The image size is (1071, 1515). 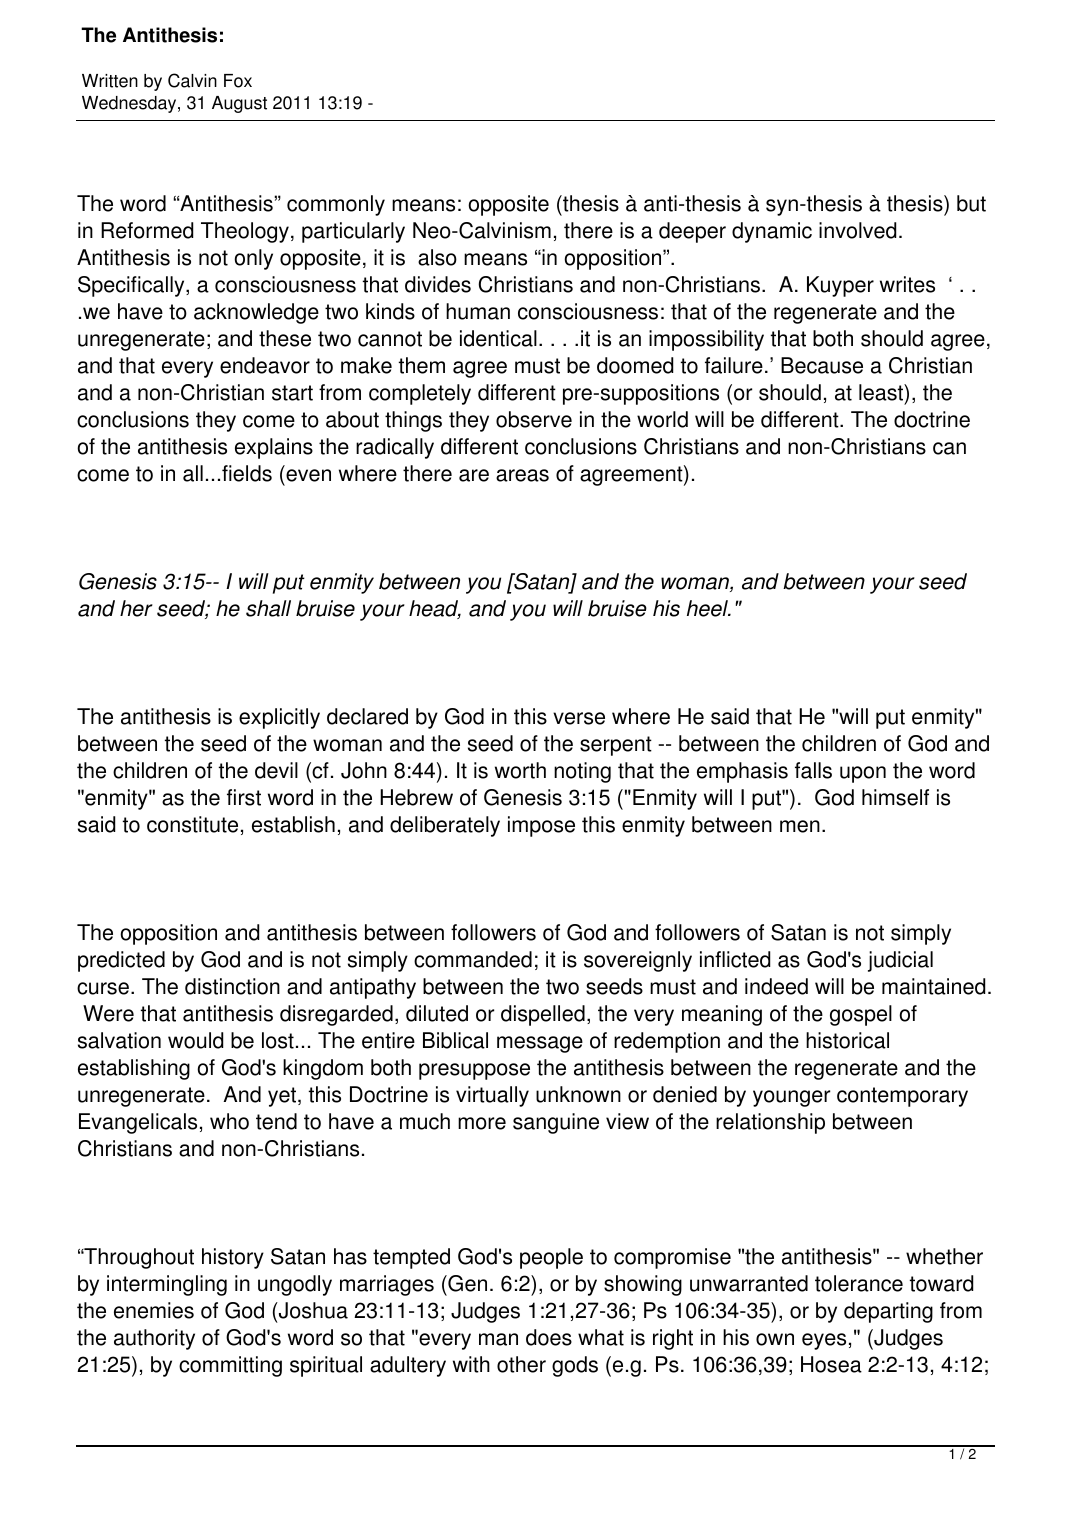 What do you see at coordinates (239, 104) in the screenshot?
I see `August` at bounding box center [239, 104].
